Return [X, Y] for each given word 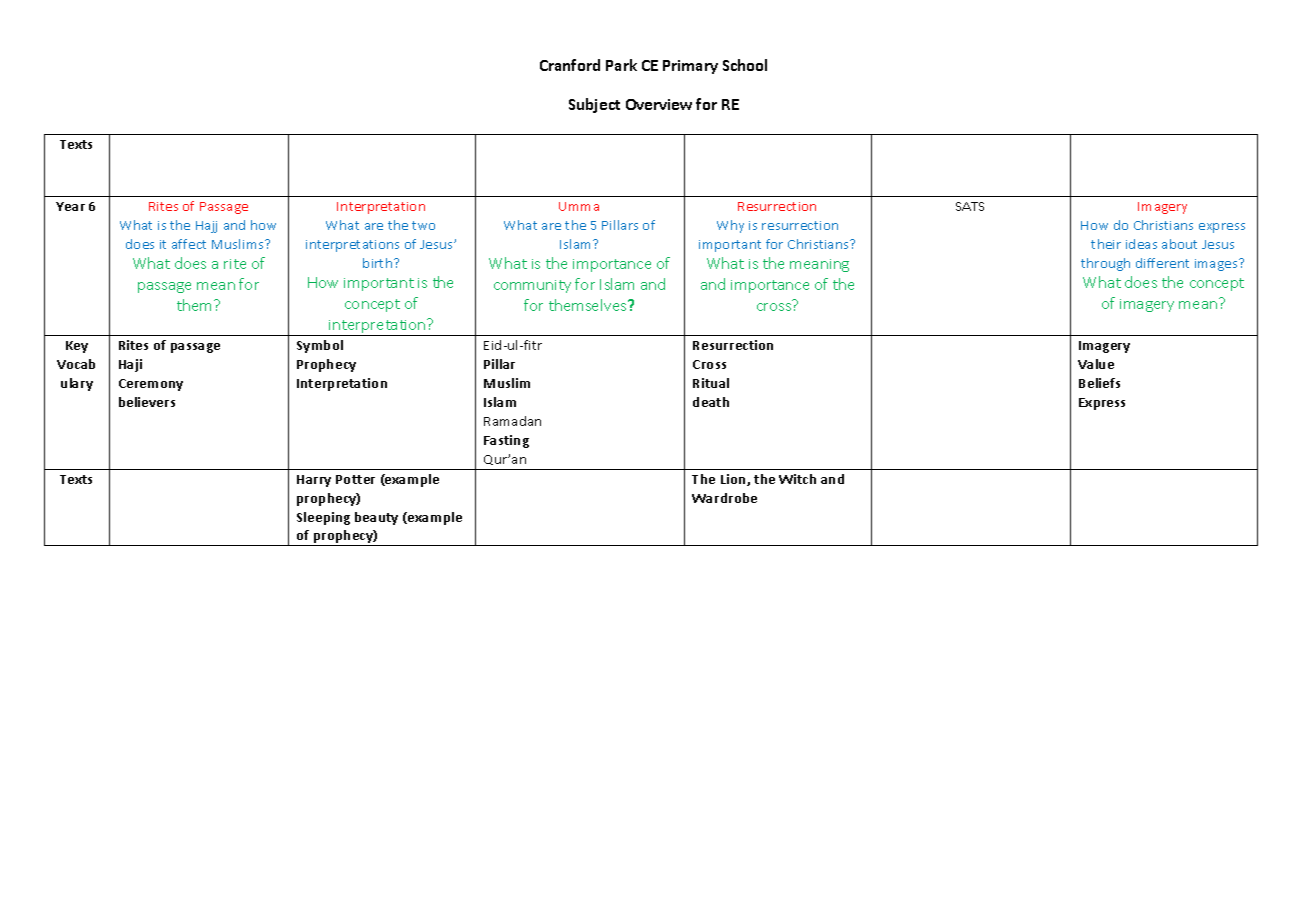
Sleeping [323, 518]
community [532, 286]
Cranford [570, 65]
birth [379, 263]
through [1105, 264]
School [745, 65]
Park [621, 65]
